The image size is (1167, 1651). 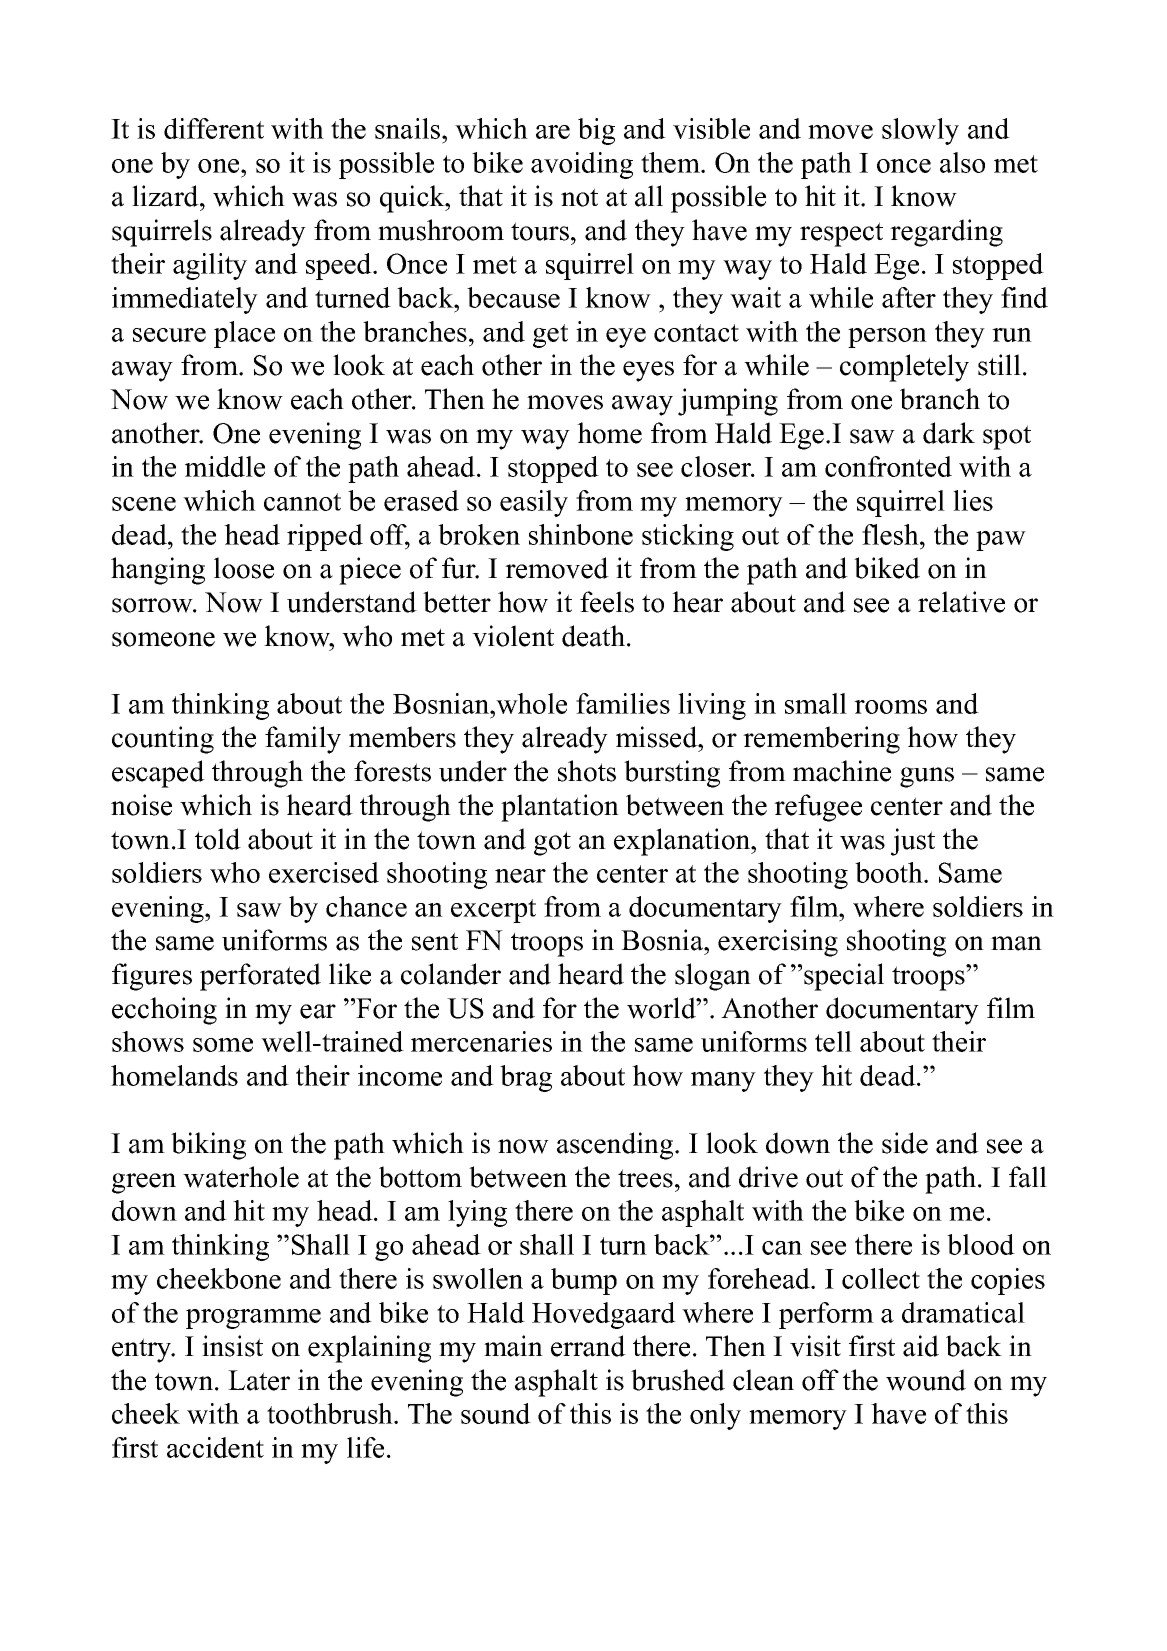 What do you see at coordinates (905, 1143) in the screenshot?
I see `side` at bounding box center [905, 1143].
